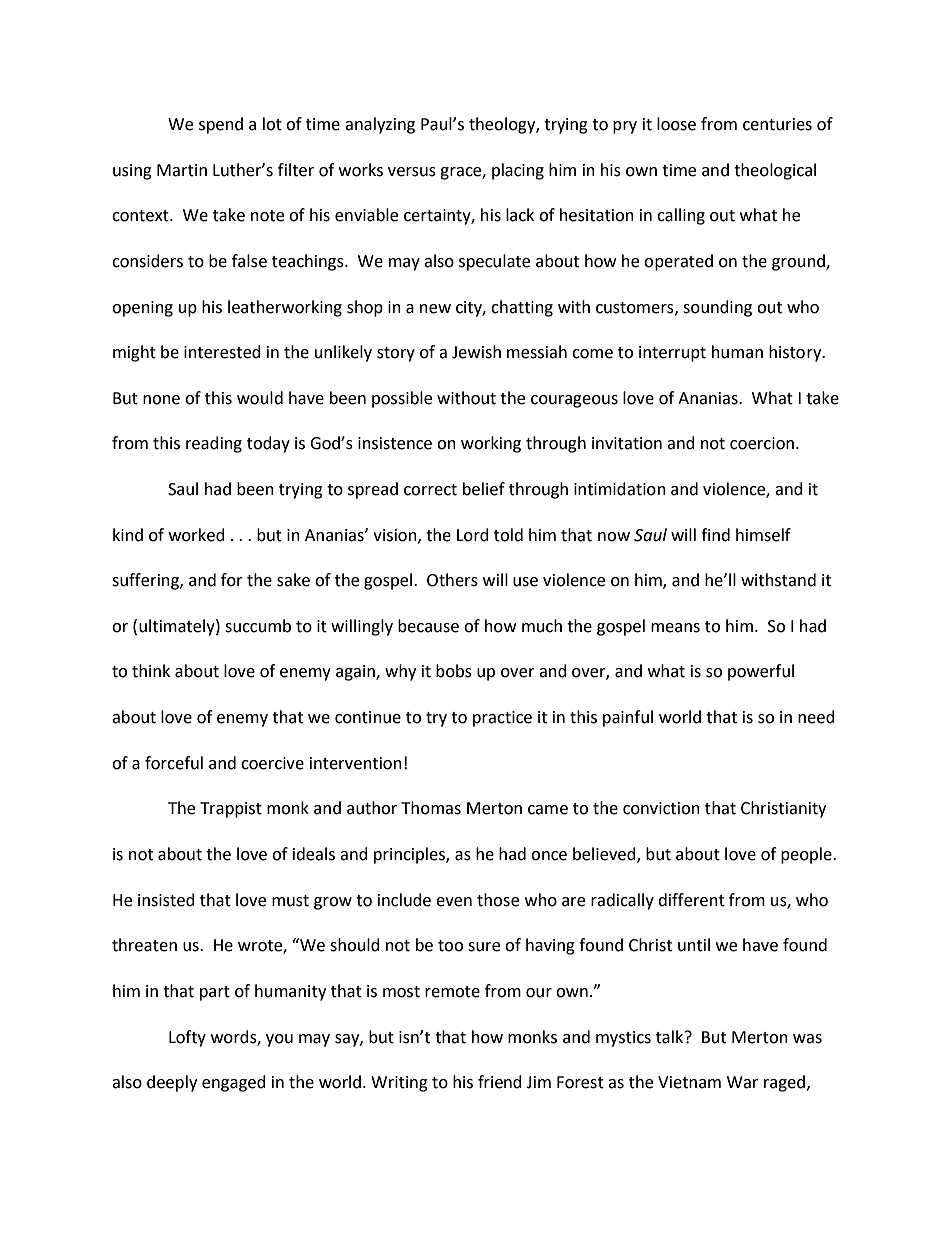  Describe the element at coordinates (151, 671) in the image. I see `think` at that location.
